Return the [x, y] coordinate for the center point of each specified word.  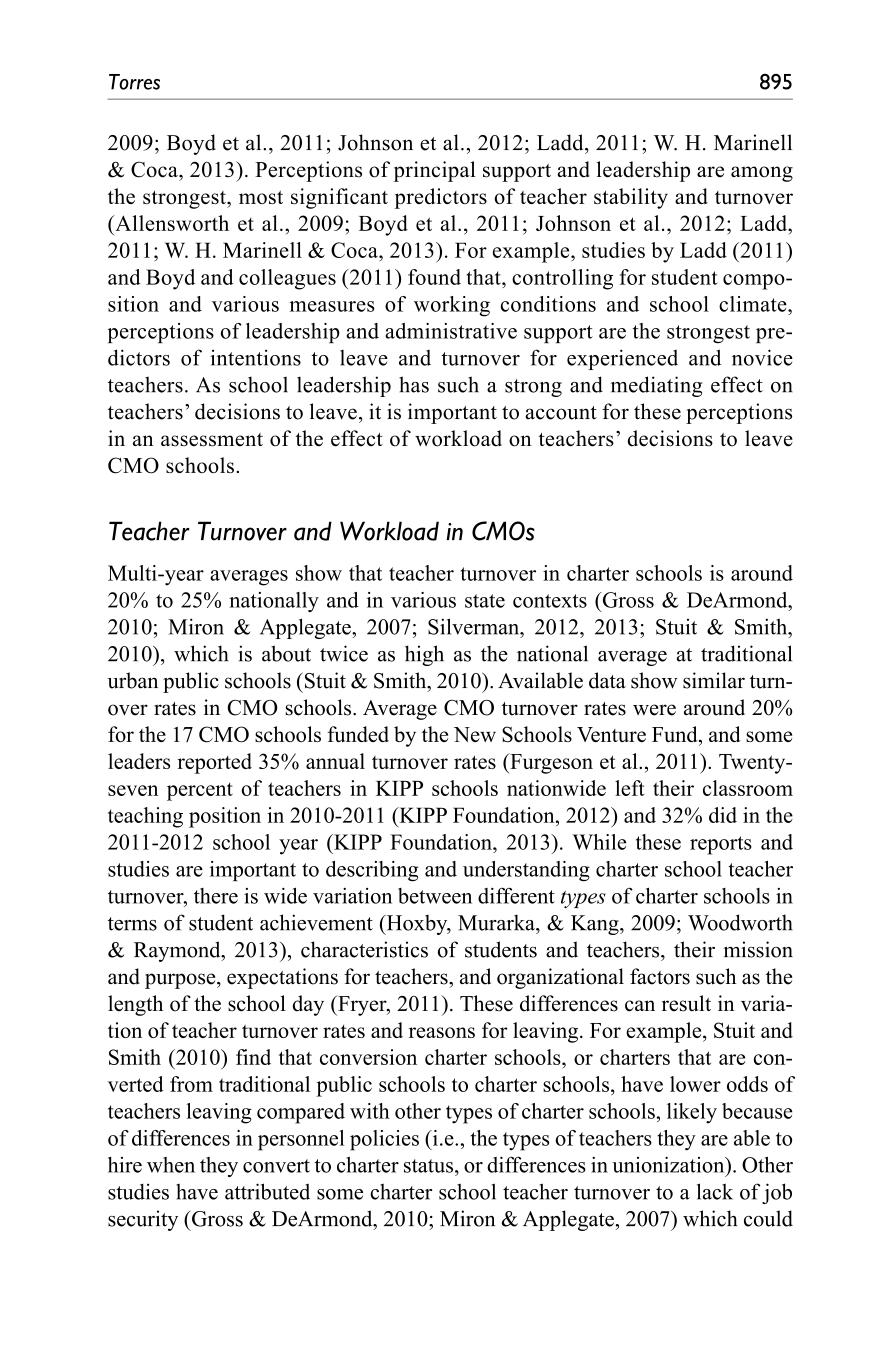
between [435, 896]
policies [384, 1140]
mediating [656, 386]
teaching [145, 817]
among [762, 174]
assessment [212, 440]
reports [721, 845]
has [414, 384]
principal [435, 171]
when [171, 1165]
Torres [134, 82]
